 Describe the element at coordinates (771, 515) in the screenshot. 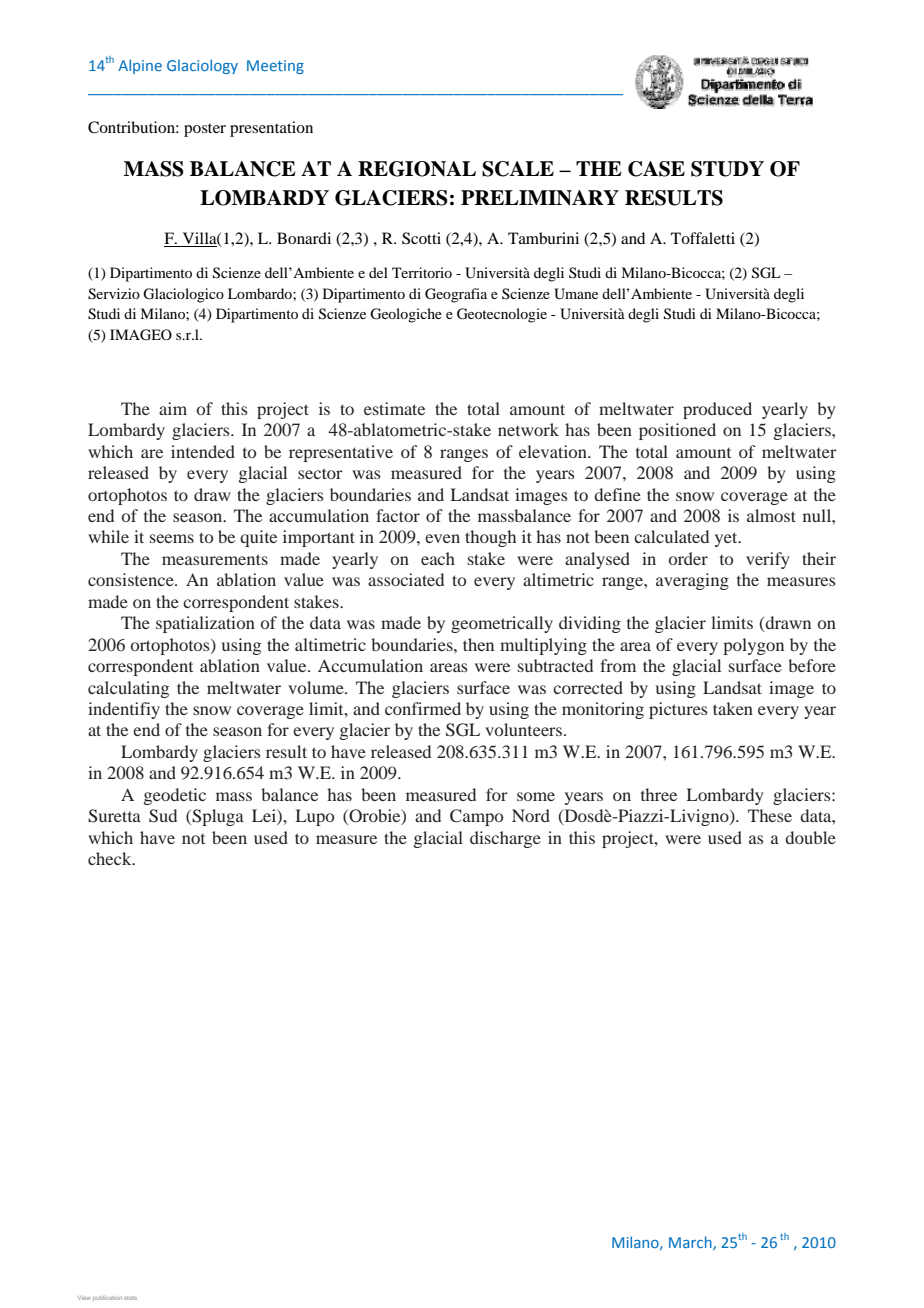

I see `almost` at that location.
